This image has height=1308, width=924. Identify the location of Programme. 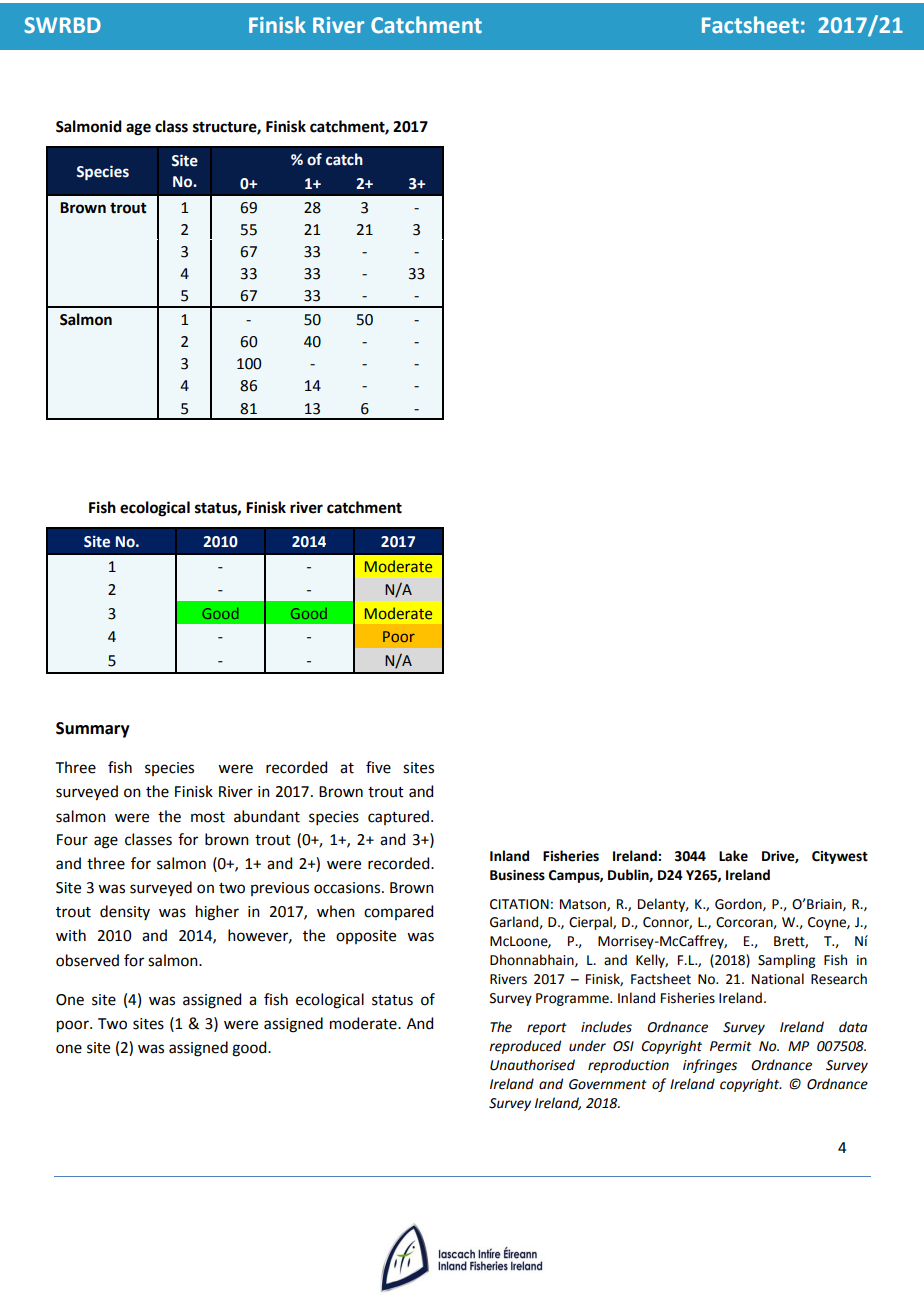
(573, 999).
